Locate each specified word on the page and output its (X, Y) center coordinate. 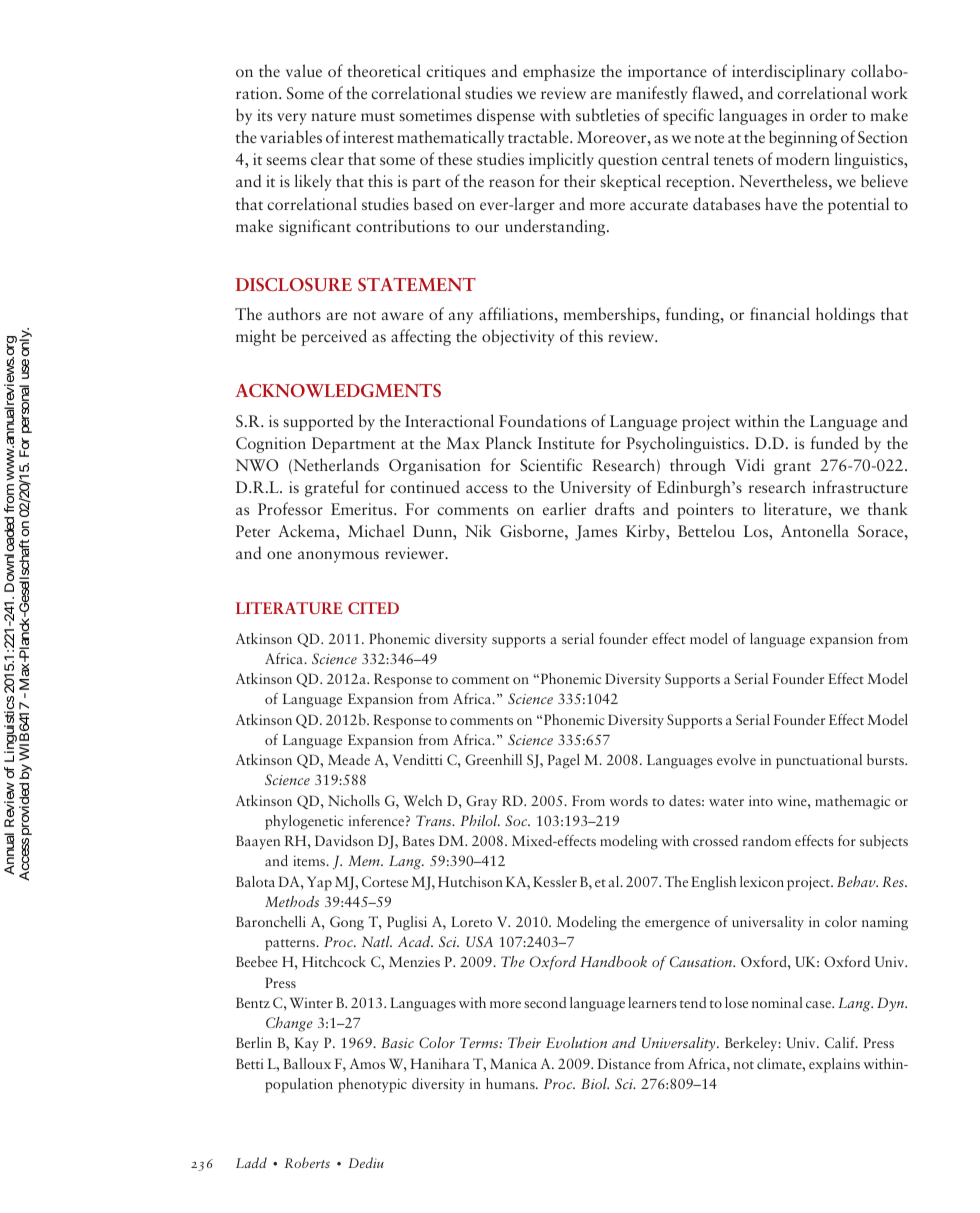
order (828, 114)
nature (333, 116)
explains (834, 1065)
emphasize (559, 72)
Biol (595, 1083)
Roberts (307, 1162)
